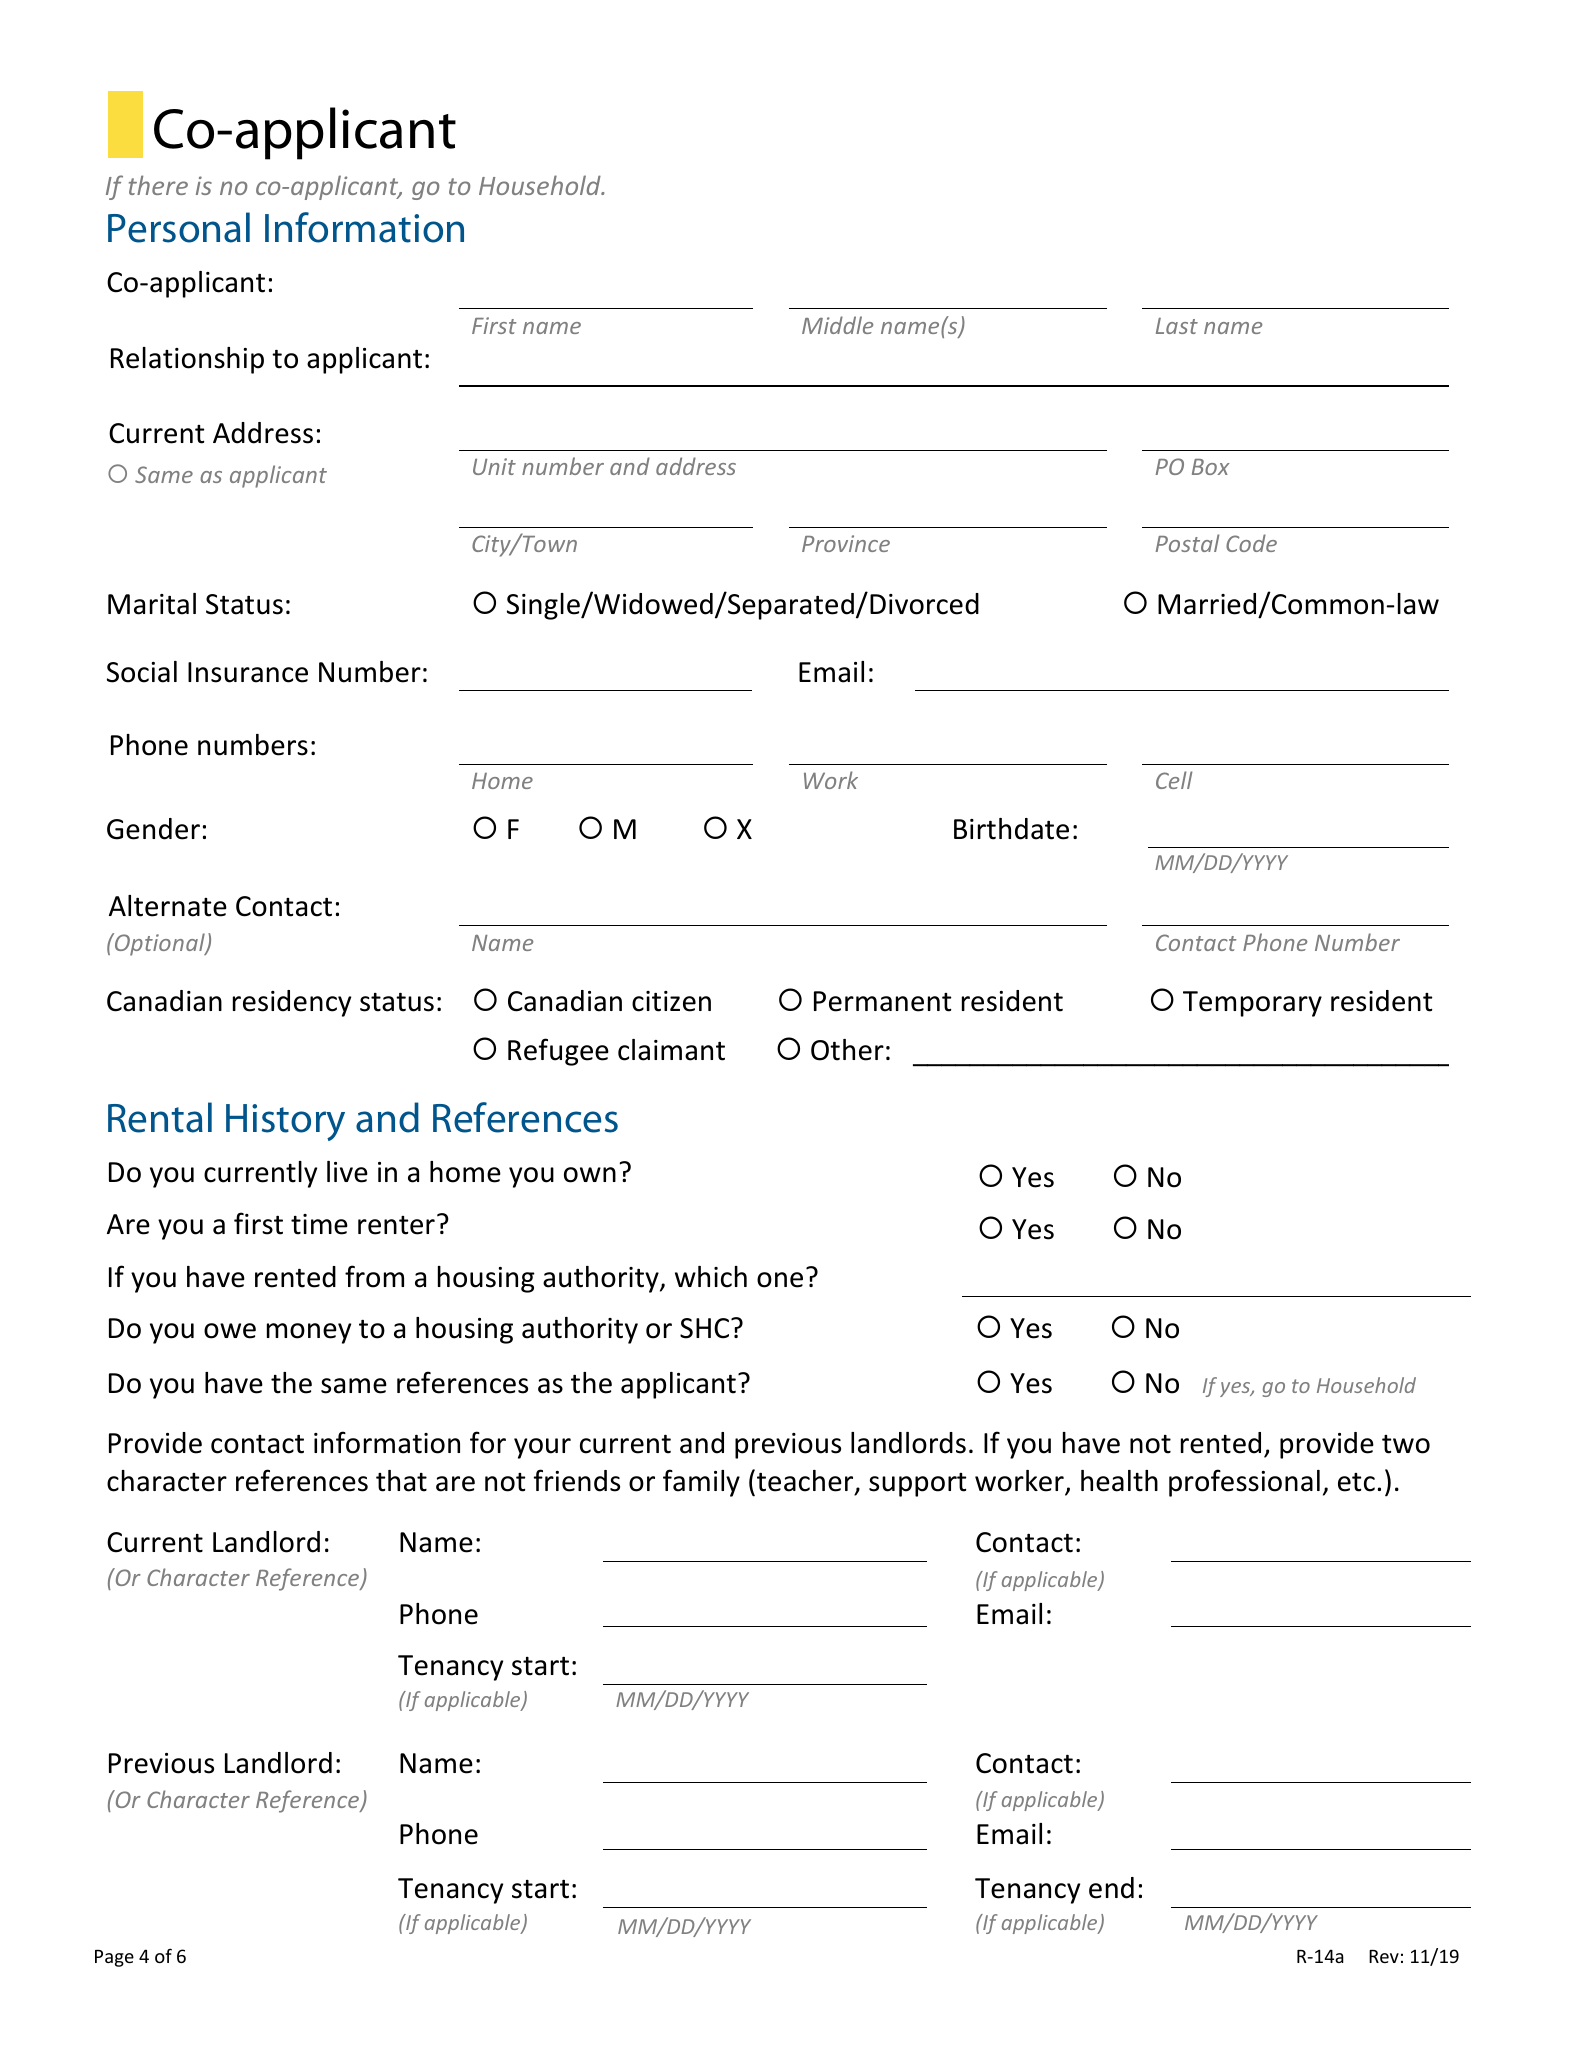  What do you see at coordinates (179, 227) in the document?
I see `Personal` at bounding box center [179, 227].
